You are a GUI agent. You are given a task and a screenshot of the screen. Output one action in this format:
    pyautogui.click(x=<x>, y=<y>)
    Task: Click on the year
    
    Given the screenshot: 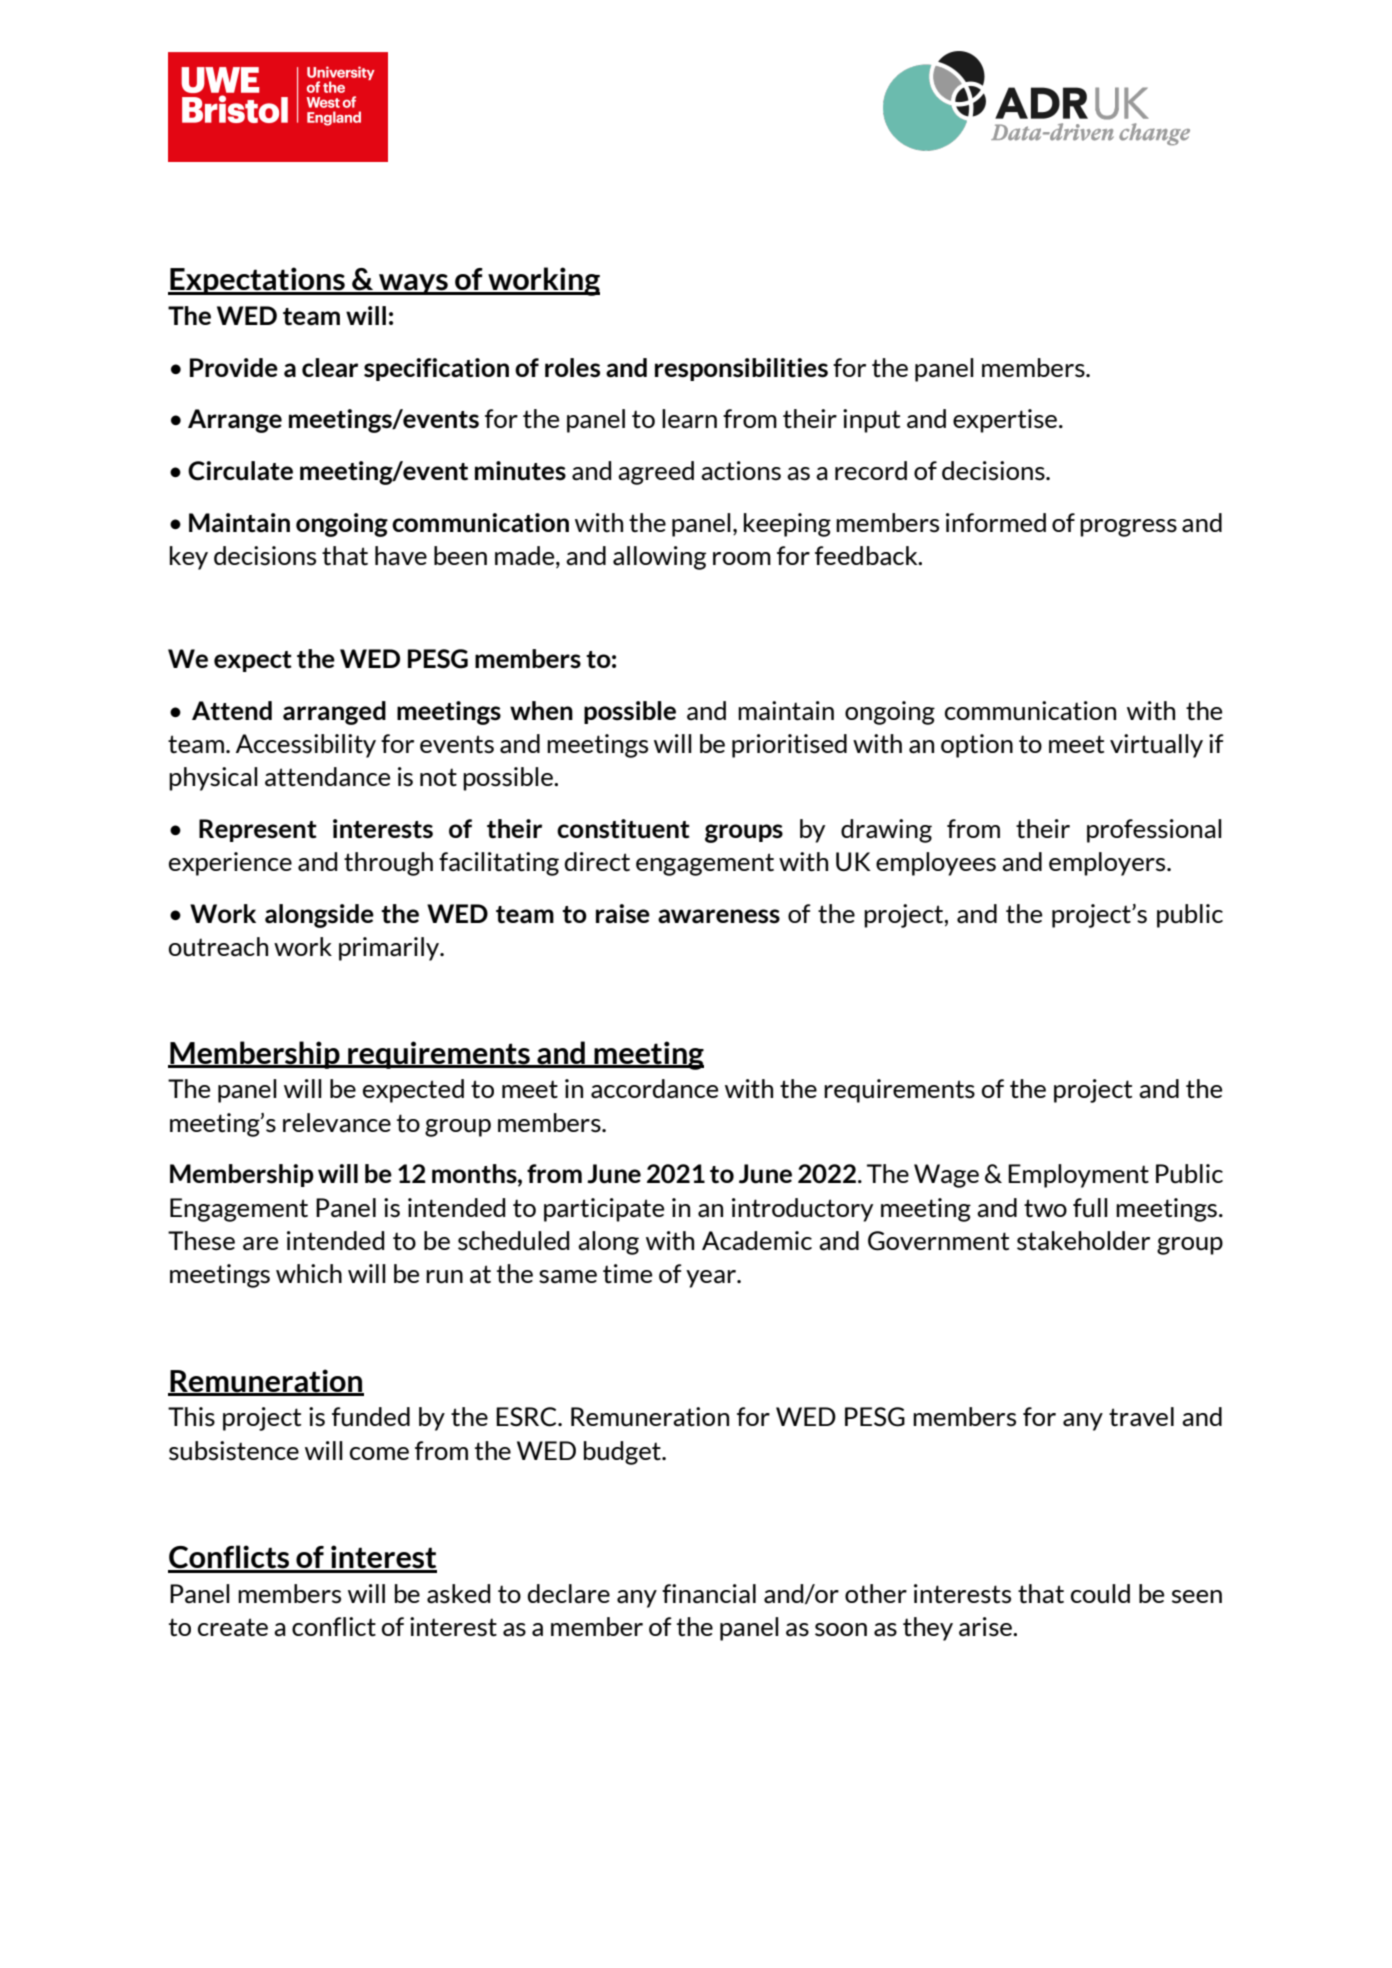 What is the action you would take?
    pyautogui.click(x=712, y=1279)
